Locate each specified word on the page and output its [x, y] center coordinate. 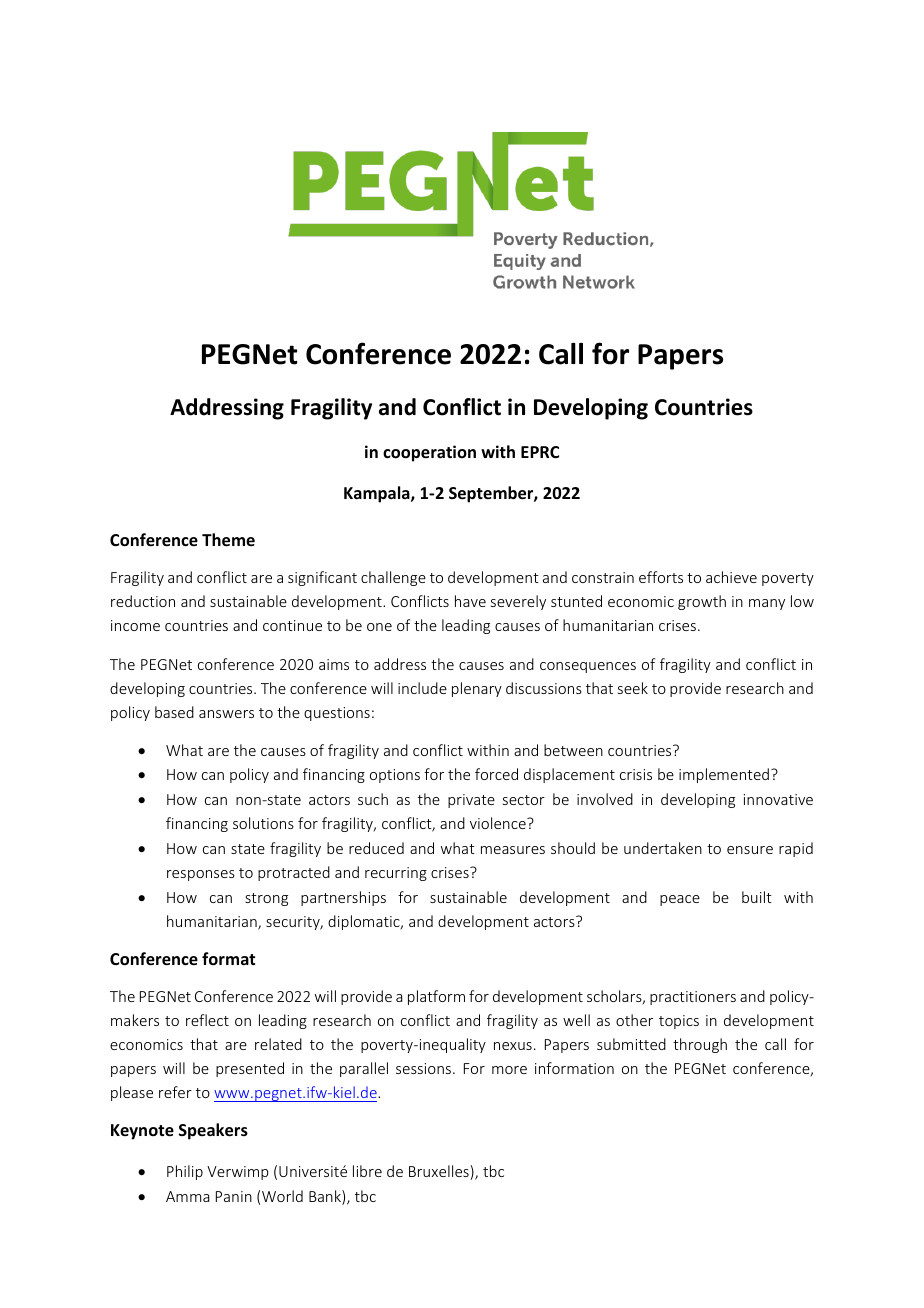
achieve [731, 577]
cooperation [429, 453]
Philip [185, 1172]
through [700, 1045]
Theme [228, 540]
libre [367, 1171]
